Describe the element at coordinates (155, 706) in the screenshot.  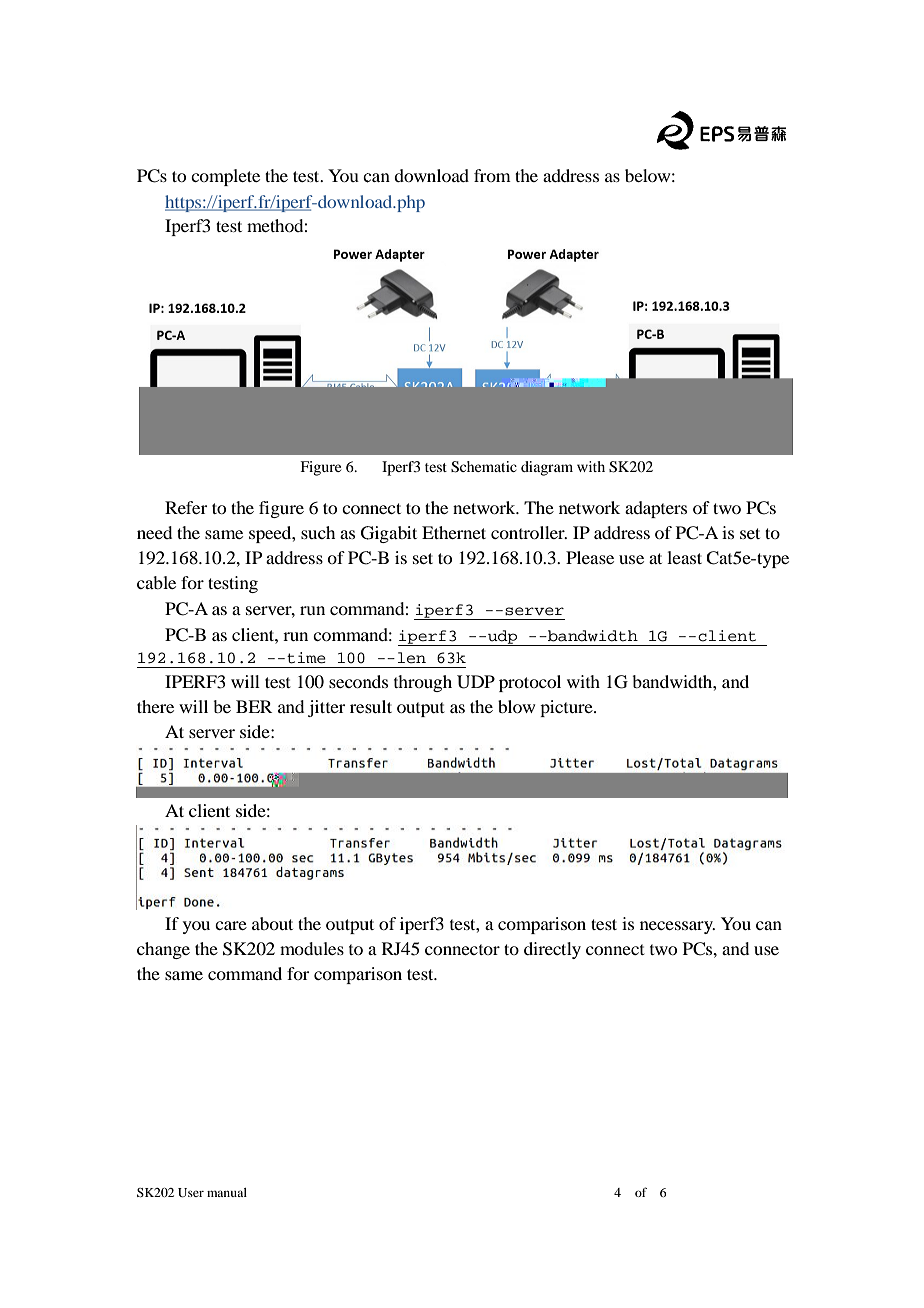
I see `there` at that location.
